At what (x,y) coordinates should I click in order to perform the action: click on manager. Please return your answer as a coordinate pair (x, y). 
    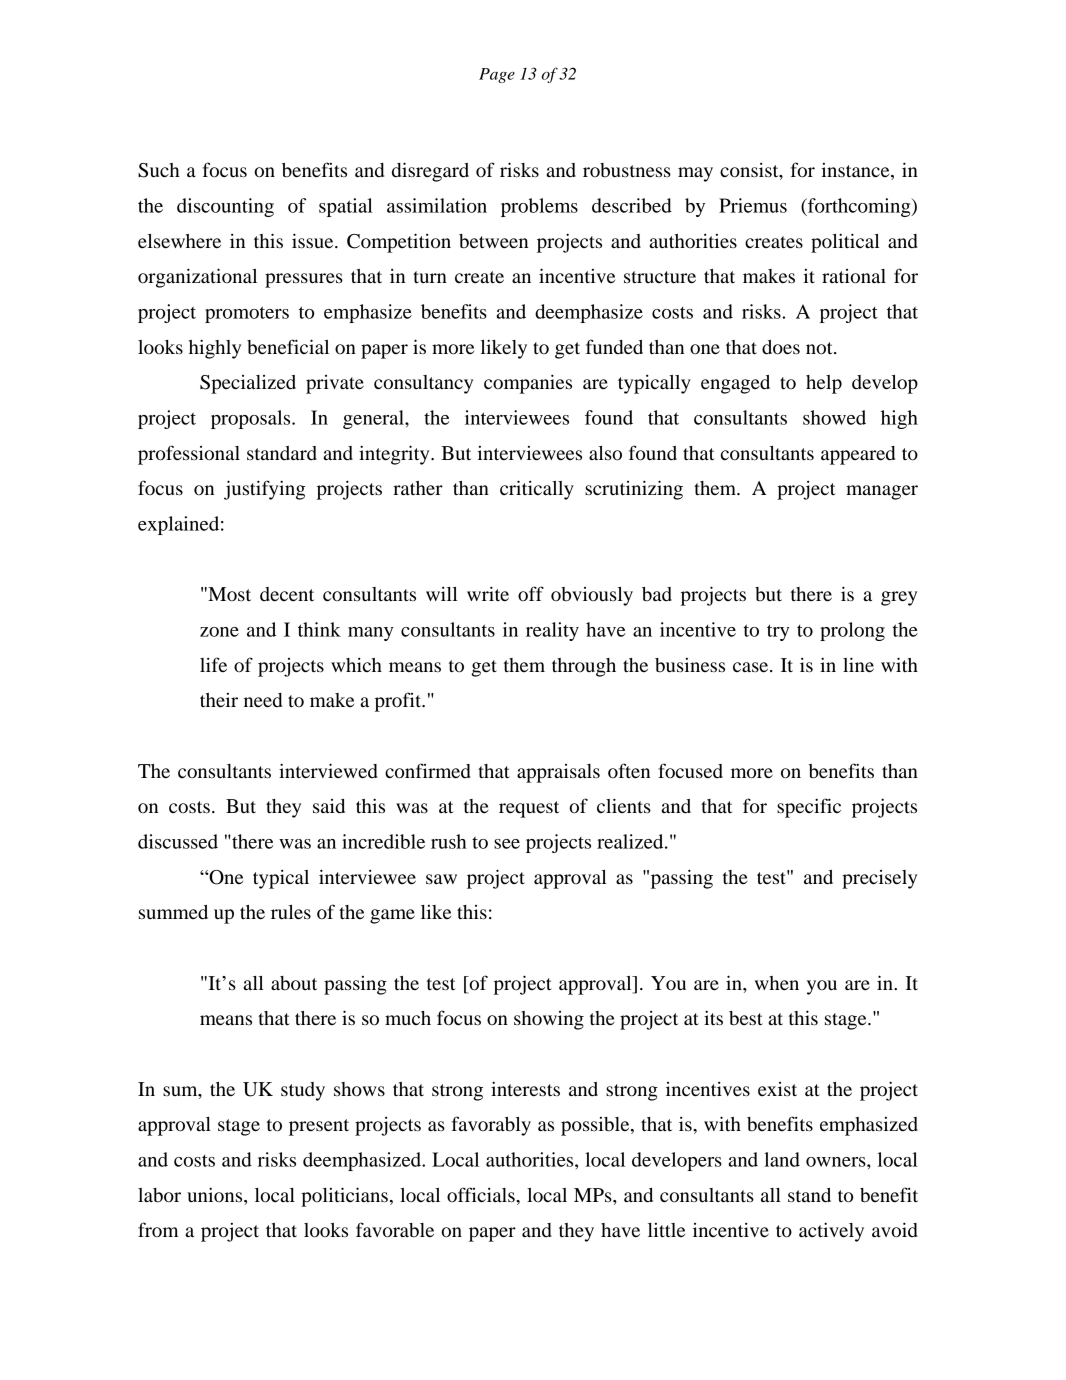
    Looking at the image, I should click on (882, 492).
